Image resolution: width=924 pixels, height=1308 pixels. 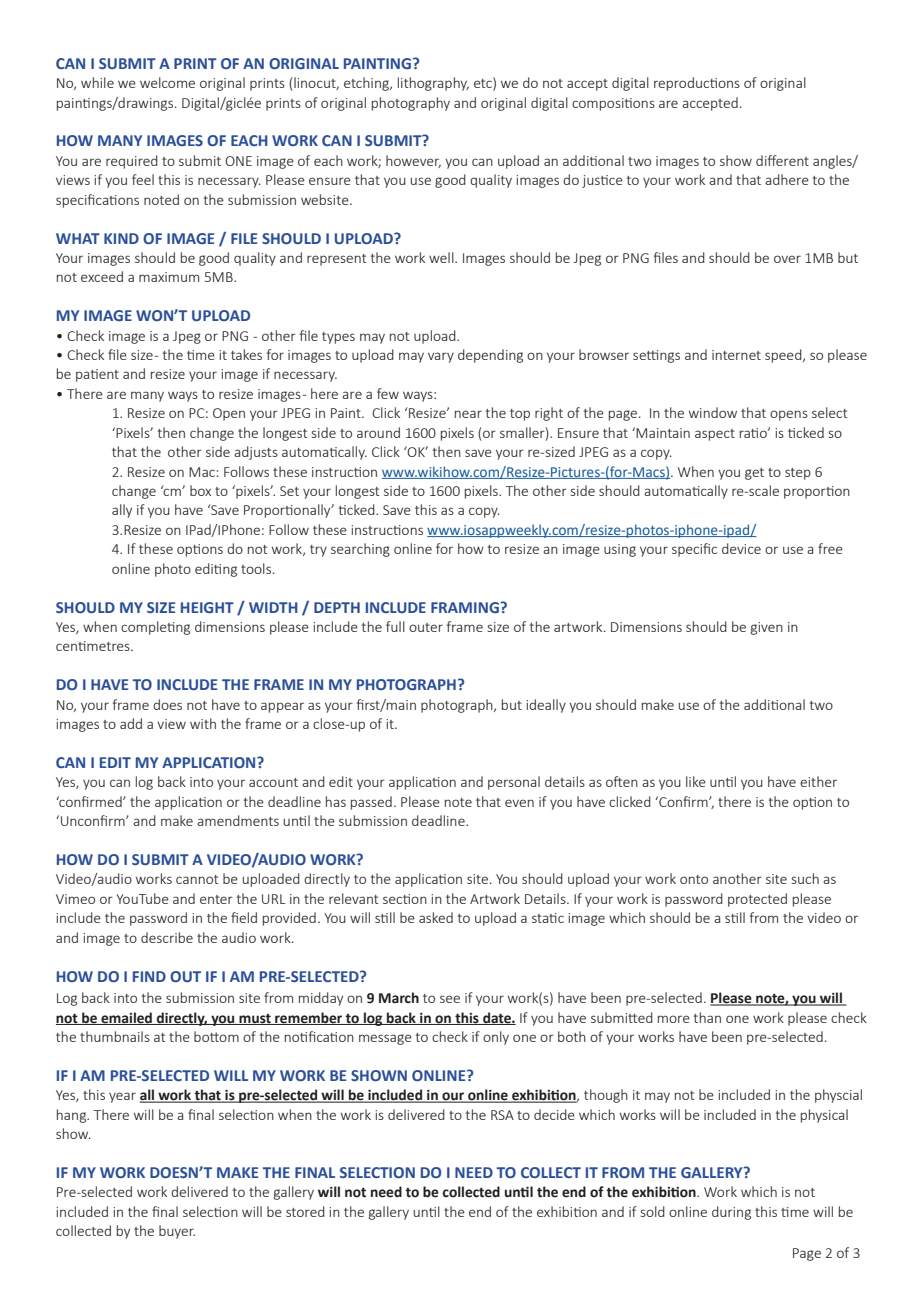 I want to click on welcome, so click(x=167, y=82).
